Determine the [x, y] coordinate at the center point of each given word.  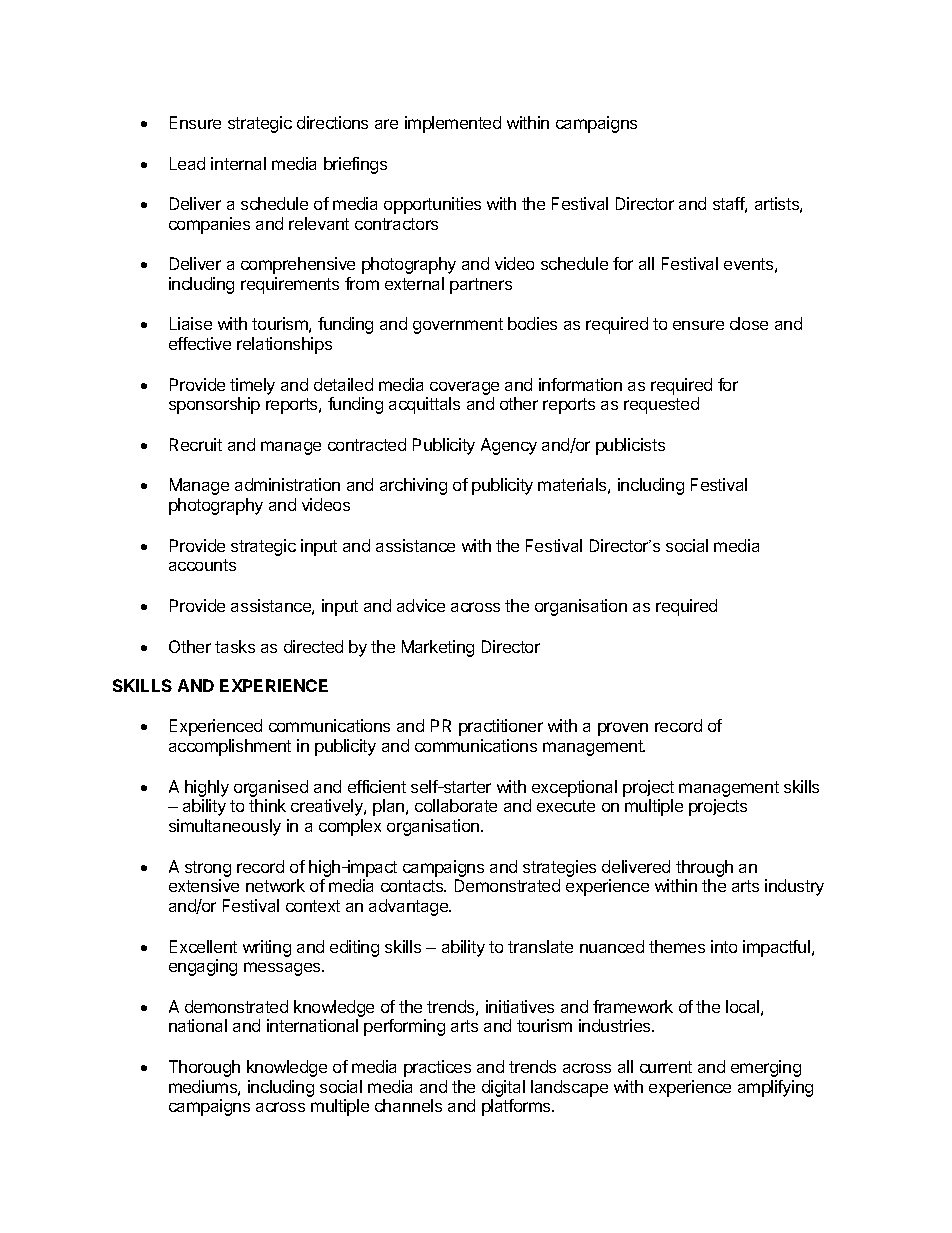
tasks [235, 646]
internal [238, 163]
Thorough [204, 1068]
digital [503, 1088]
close [749, 323]
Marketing [438, 648]
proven [623, 729]
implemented [453, 124]
